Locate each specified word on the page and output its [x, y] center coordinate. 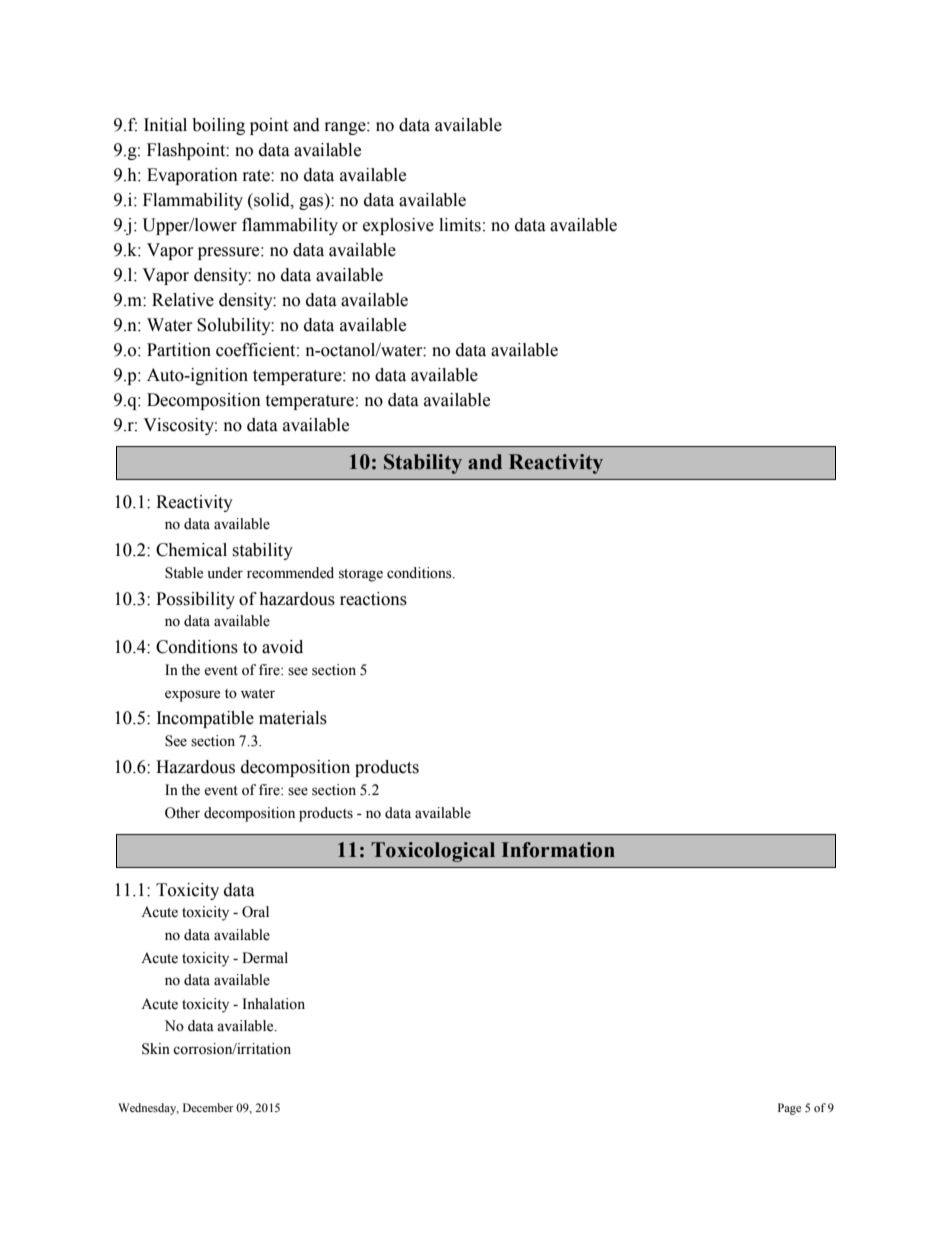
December [208, 1107]
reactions [373, 599]
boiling [218, 126]
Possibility [195, 600]
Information [558, 850]
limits [460, 225]
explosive [398, 226]
